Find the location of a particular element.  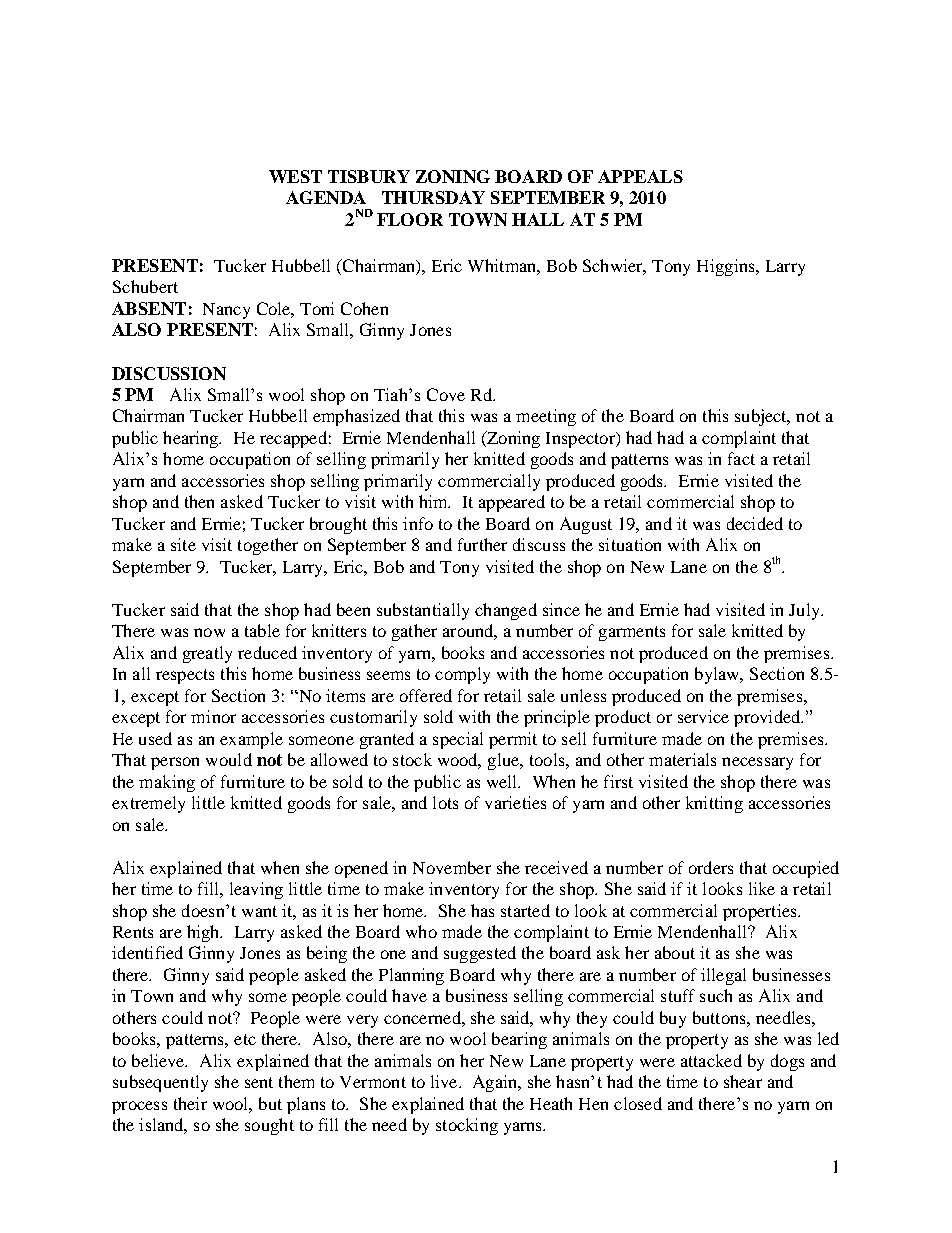

comply is located at coordinates (462, 675).
